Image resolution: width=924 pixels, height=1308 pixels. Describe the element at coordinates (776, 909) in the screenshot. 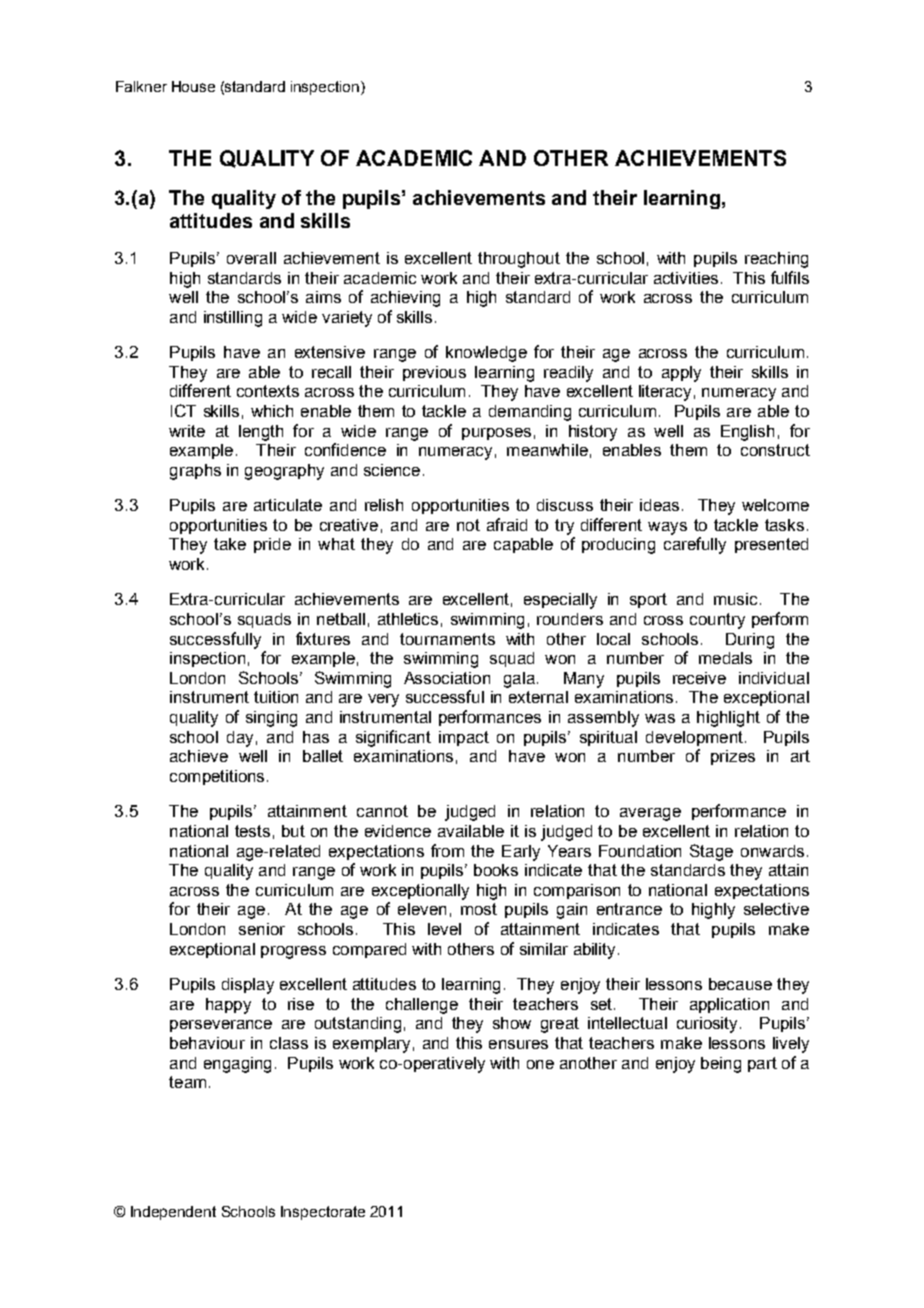

I see `selective` at that location.
